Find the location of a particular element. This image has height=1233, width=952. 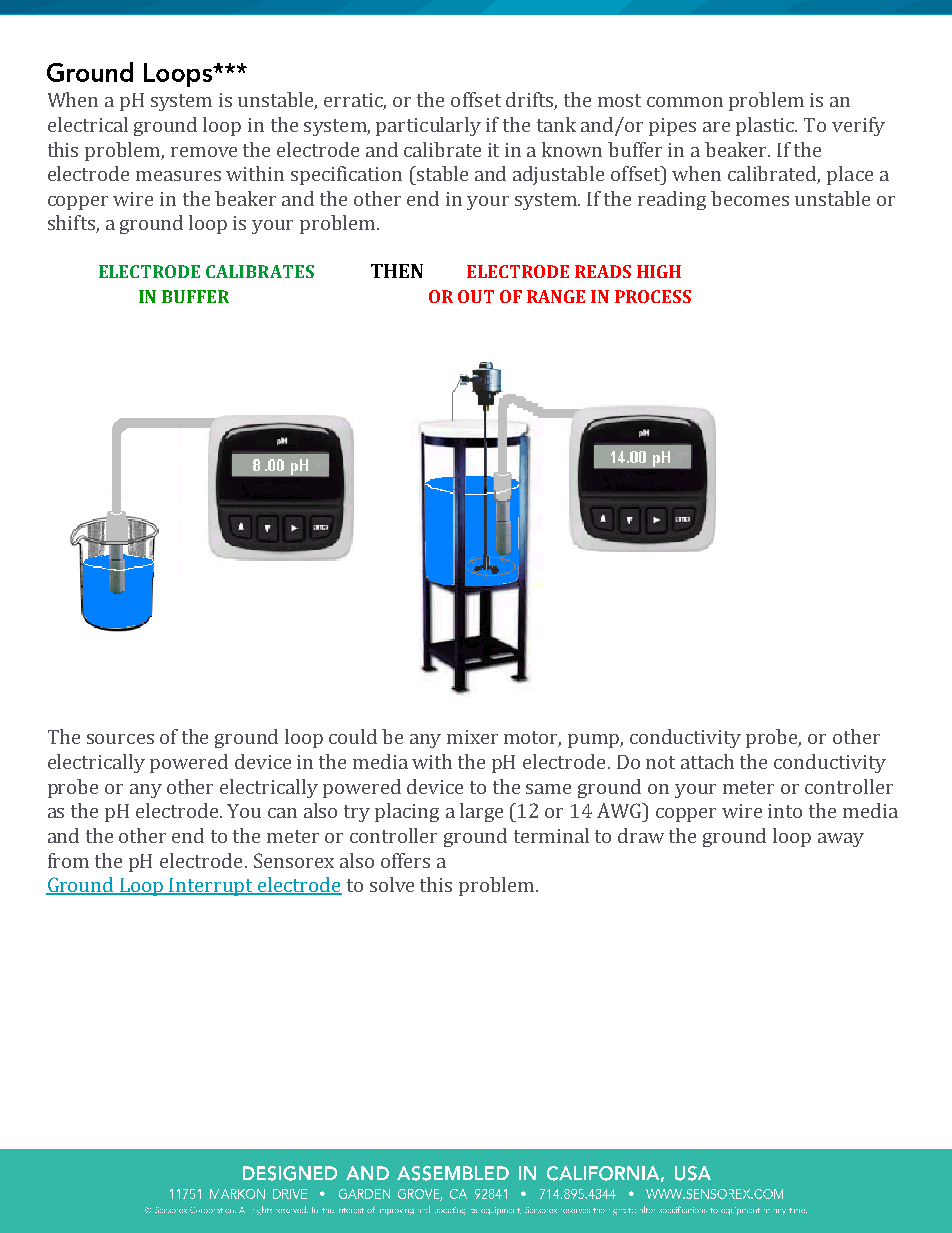

offers is located at coordinates (405, 860).
